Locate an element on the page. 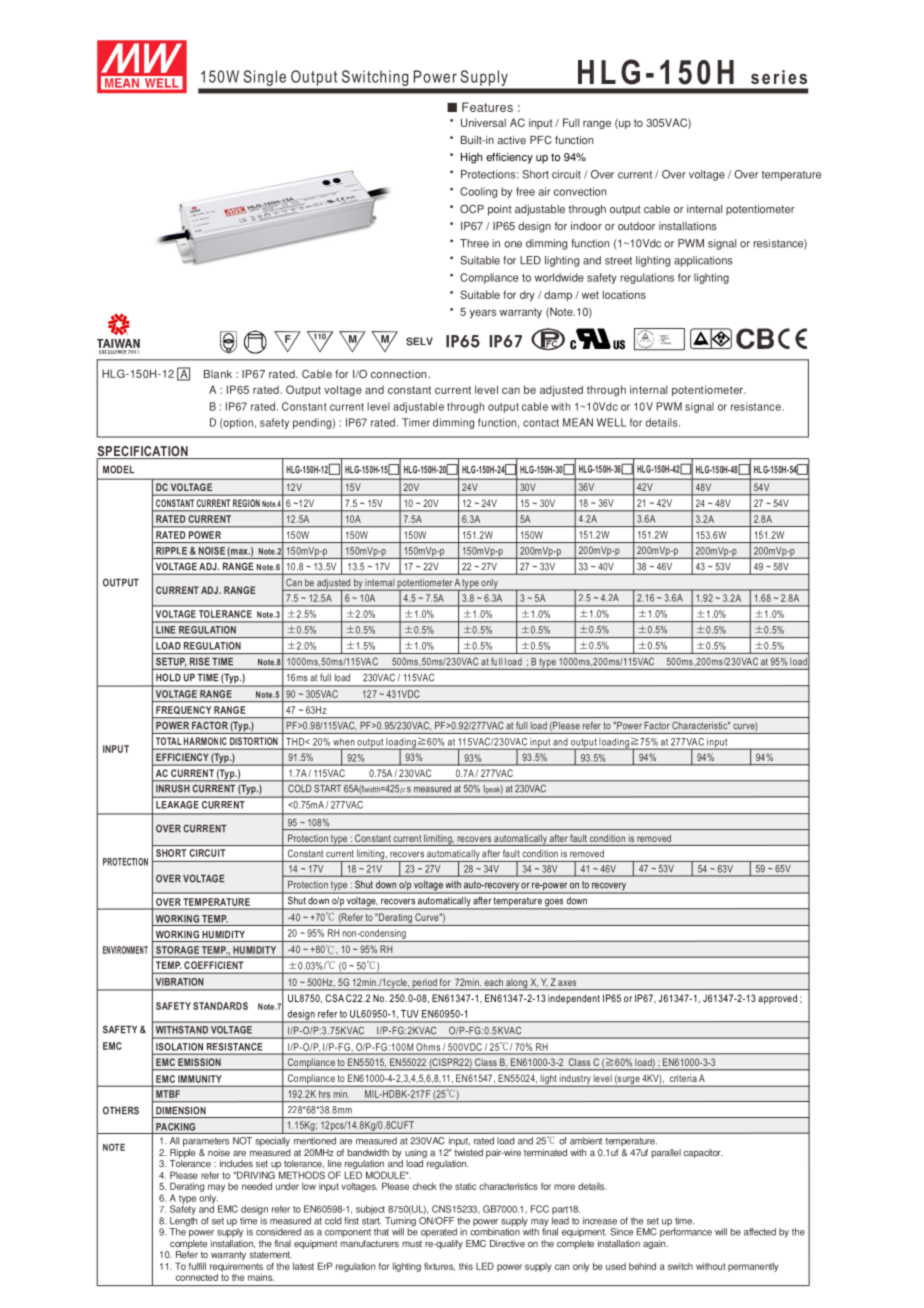 This image has height=1308, width=924. LEAKAGE is located at coordinates (177, 805).
